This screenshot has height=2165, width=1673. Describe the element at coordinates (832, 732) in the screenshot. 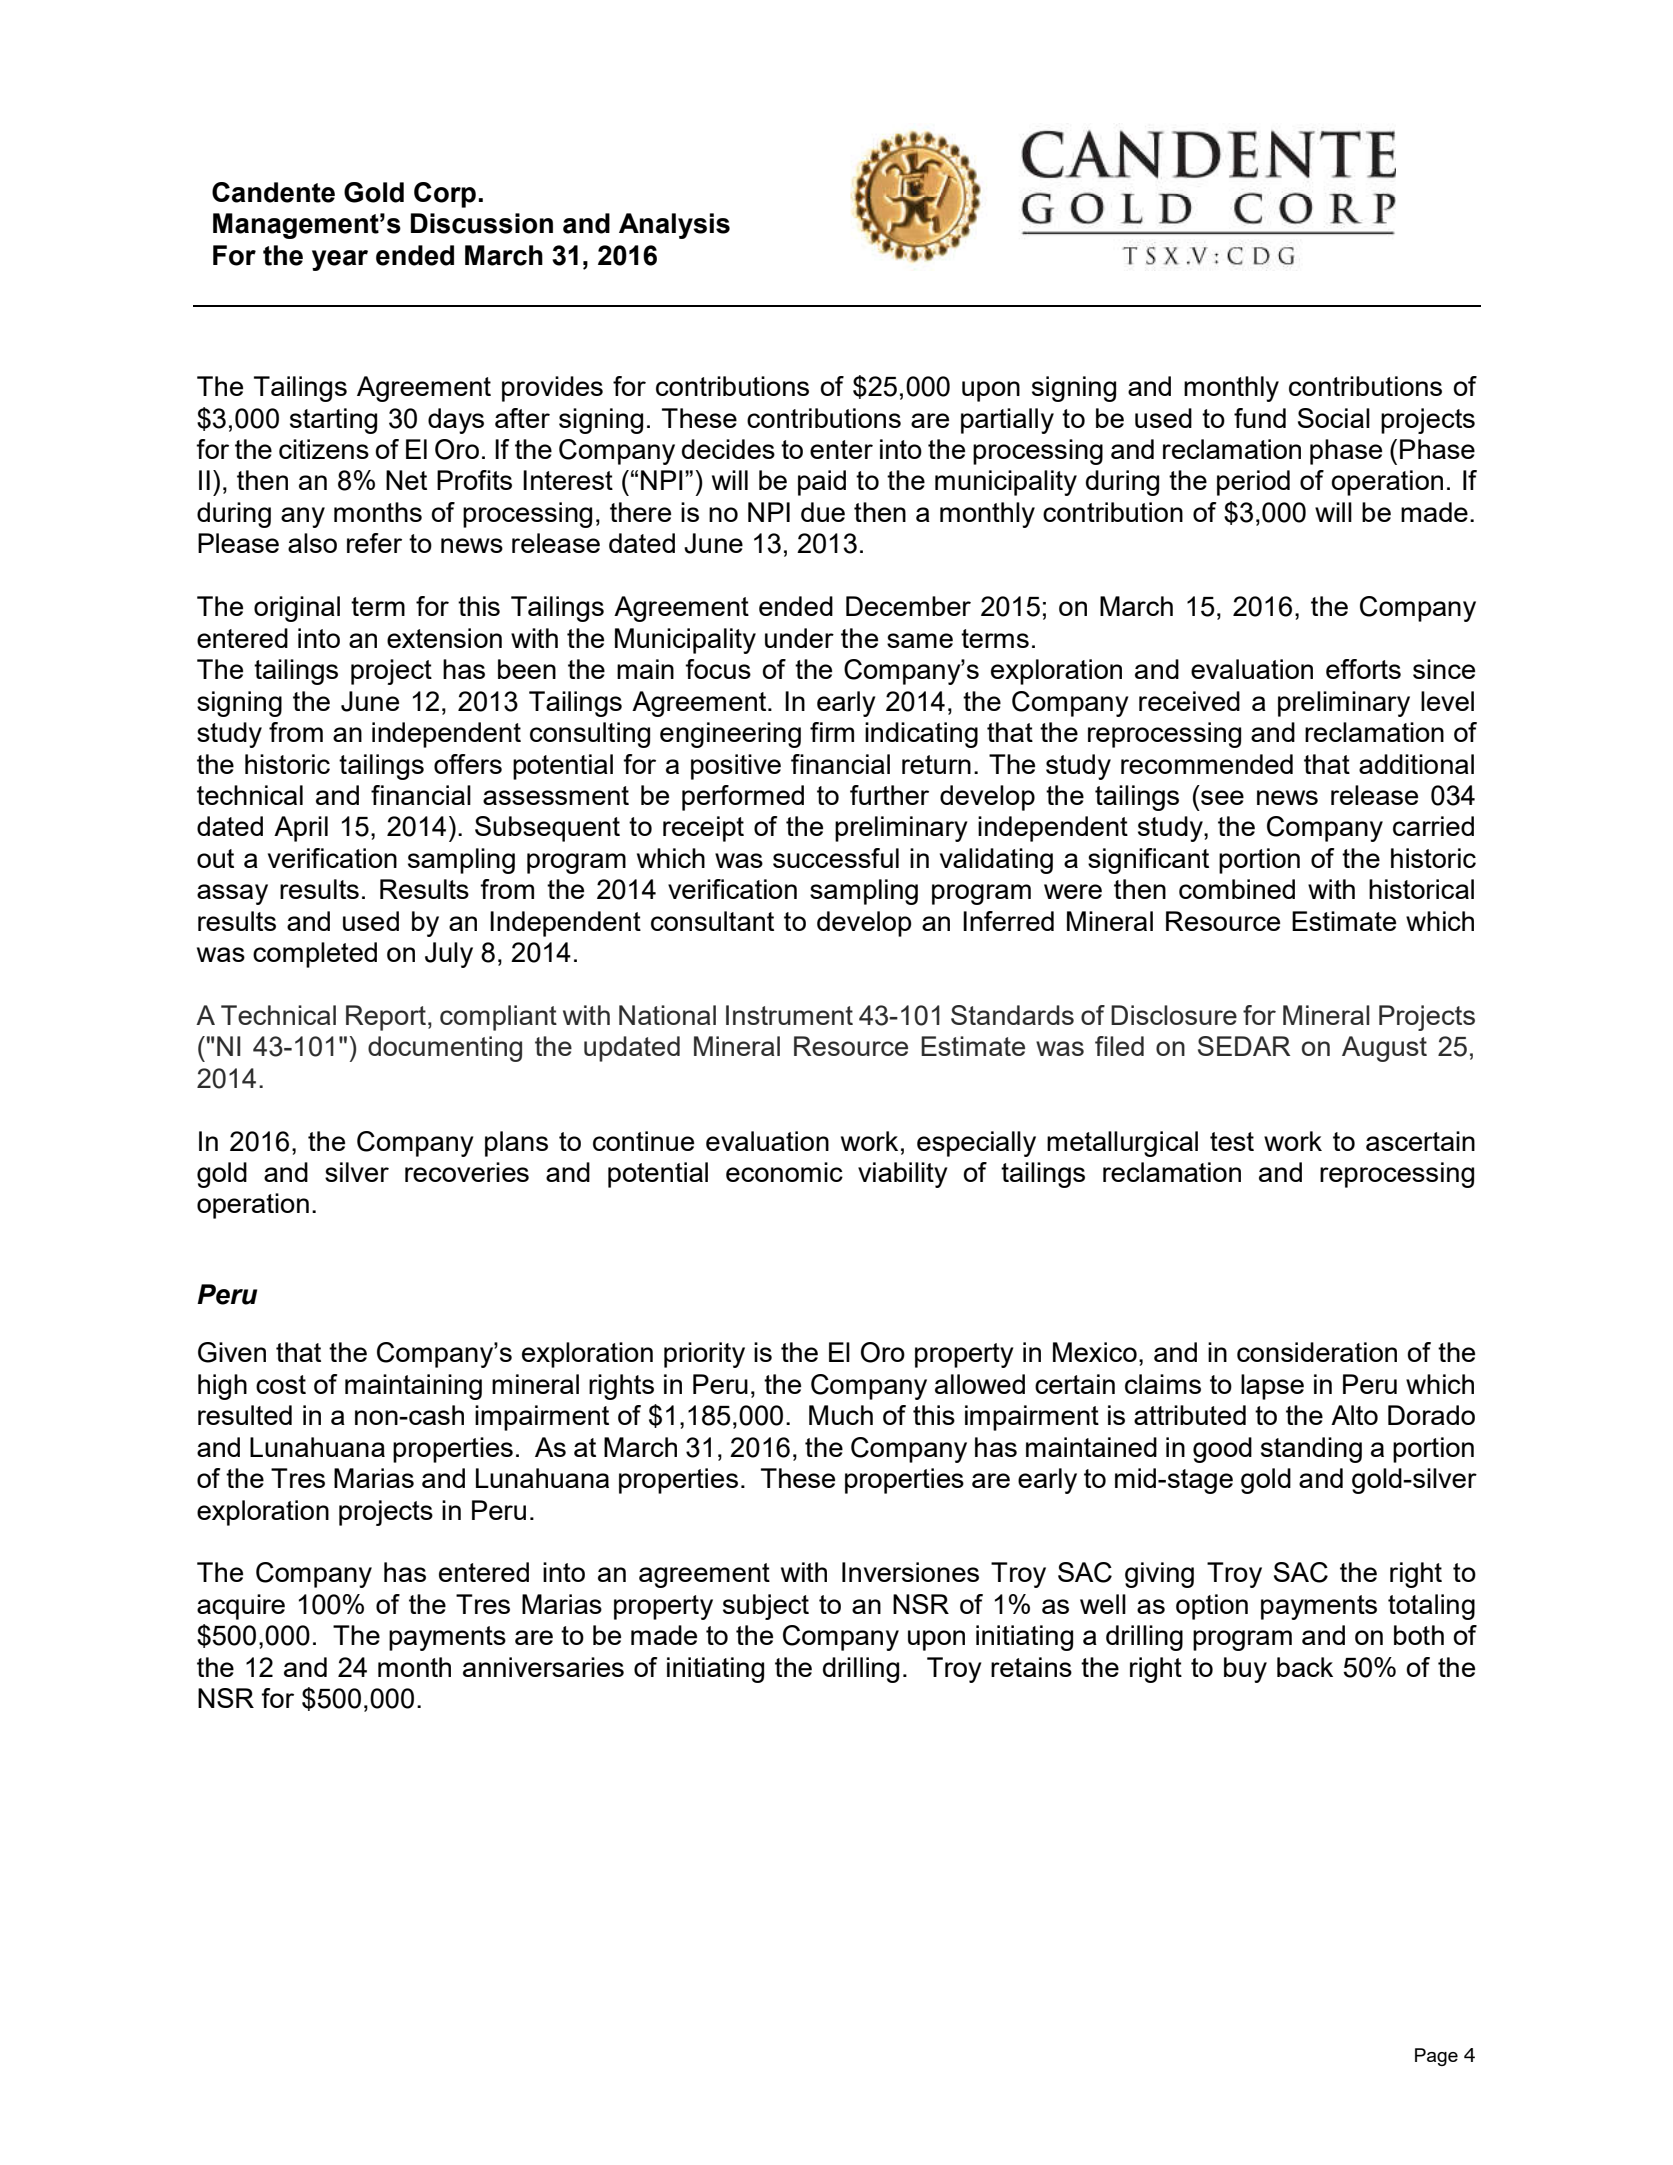

I see `firm` at that location.
